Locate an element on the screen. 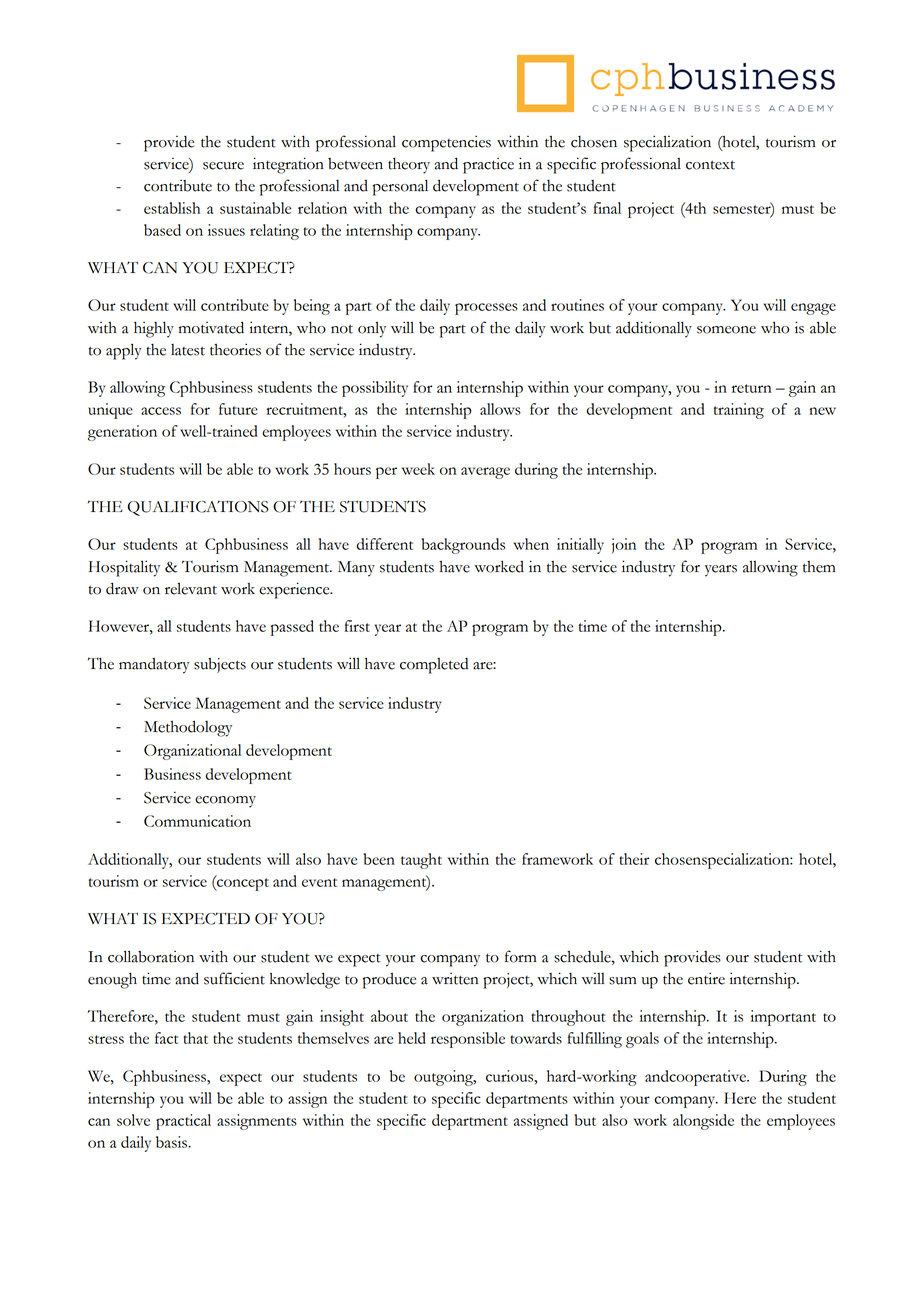  practical is located at coordinates (183, 1122).
